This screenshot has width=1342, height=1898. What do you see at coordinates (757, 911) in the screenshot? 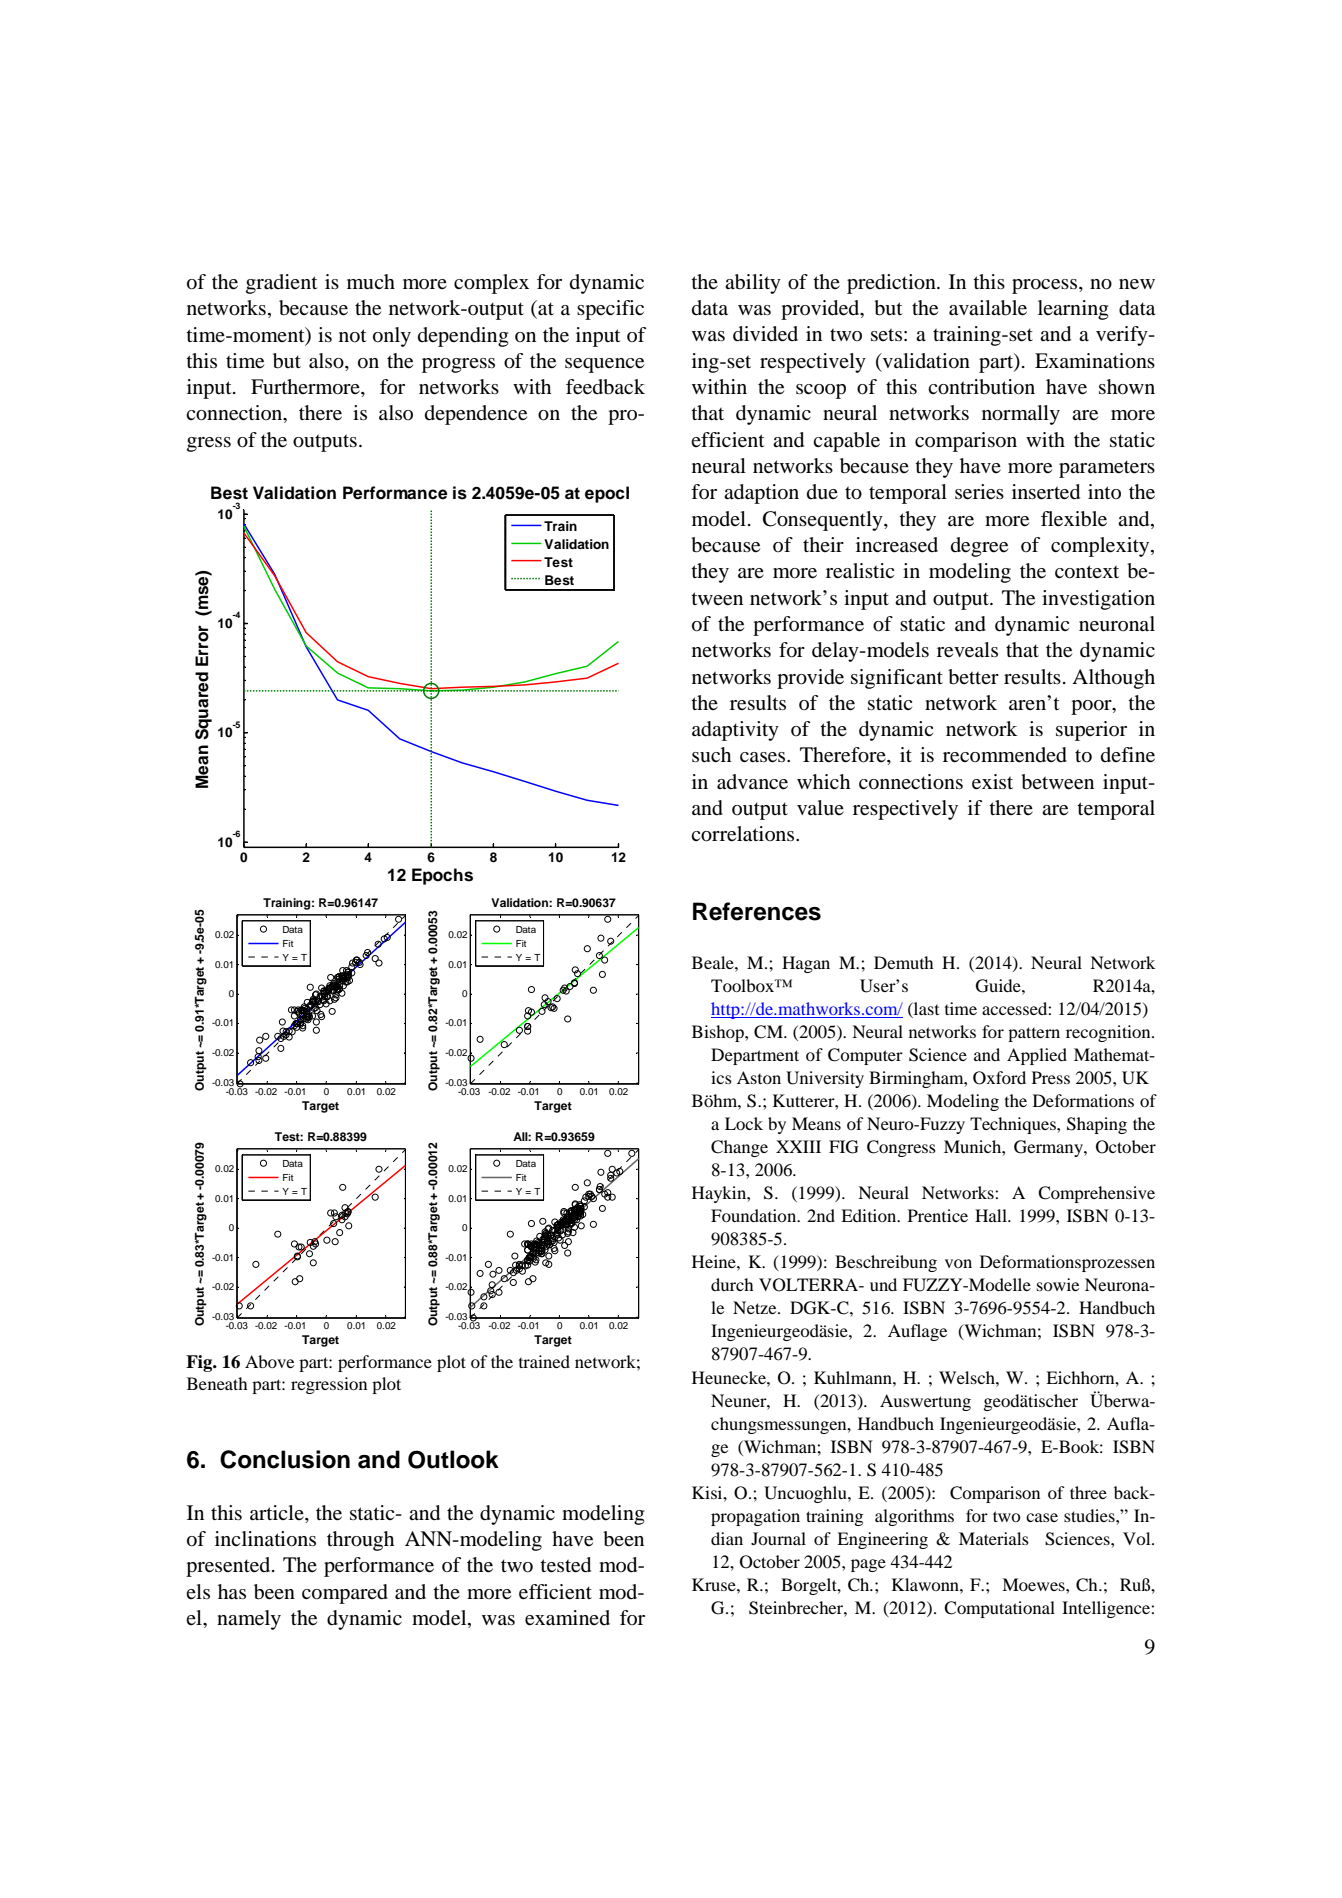
I see `References` at bounding box center [757, 911].
